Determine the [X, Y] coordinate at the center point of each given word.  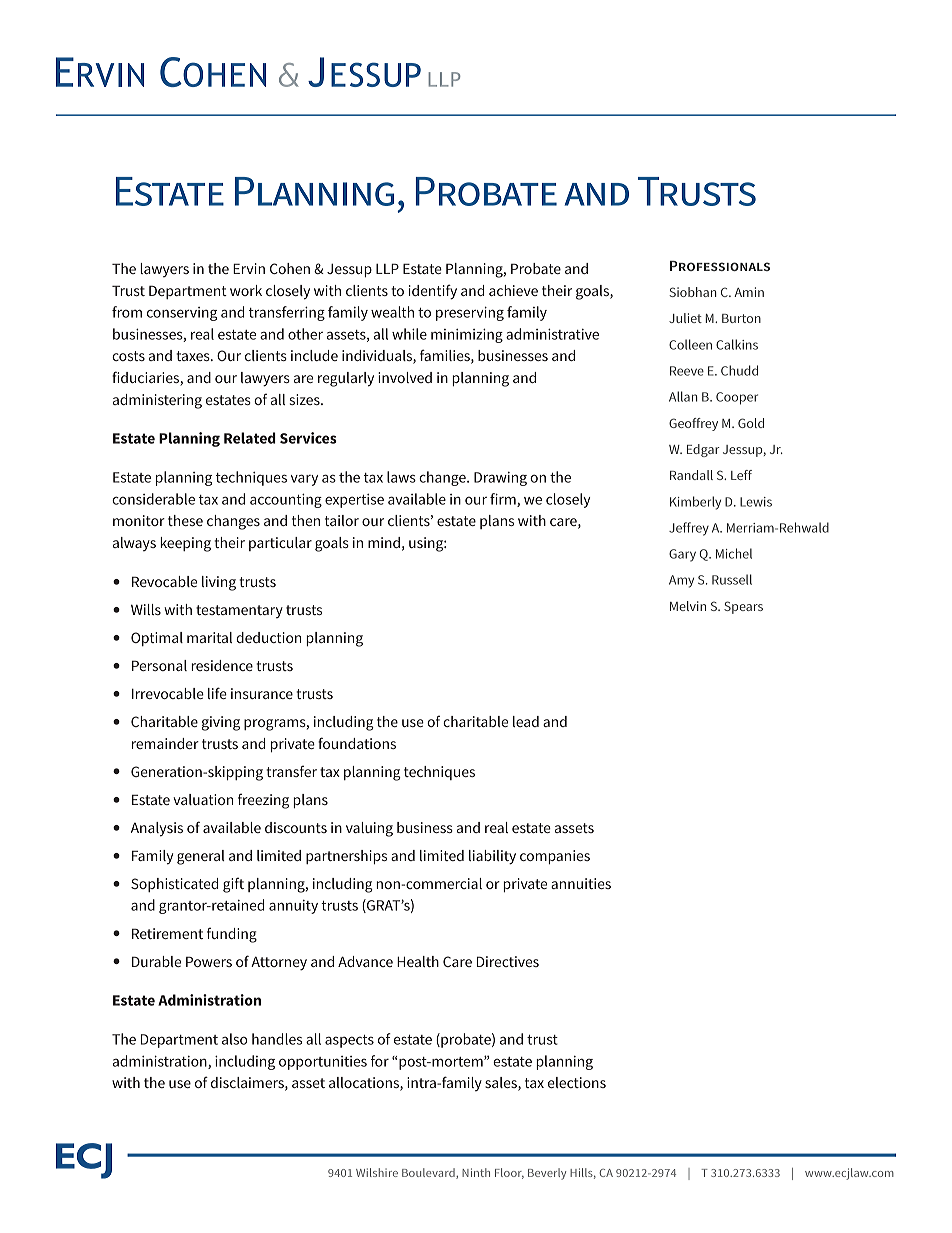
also [234, 1039]
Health [418, 961]
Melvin [688, 606]
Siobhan [693, 292]
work [246, 290]
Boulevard [429, 1173]
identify [433, 292]
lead [526, 721]
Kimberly [695, 503]
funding [232, 935]
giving [221, 723]
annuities [581, 883]
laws [401, 477]
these [185, 520]
